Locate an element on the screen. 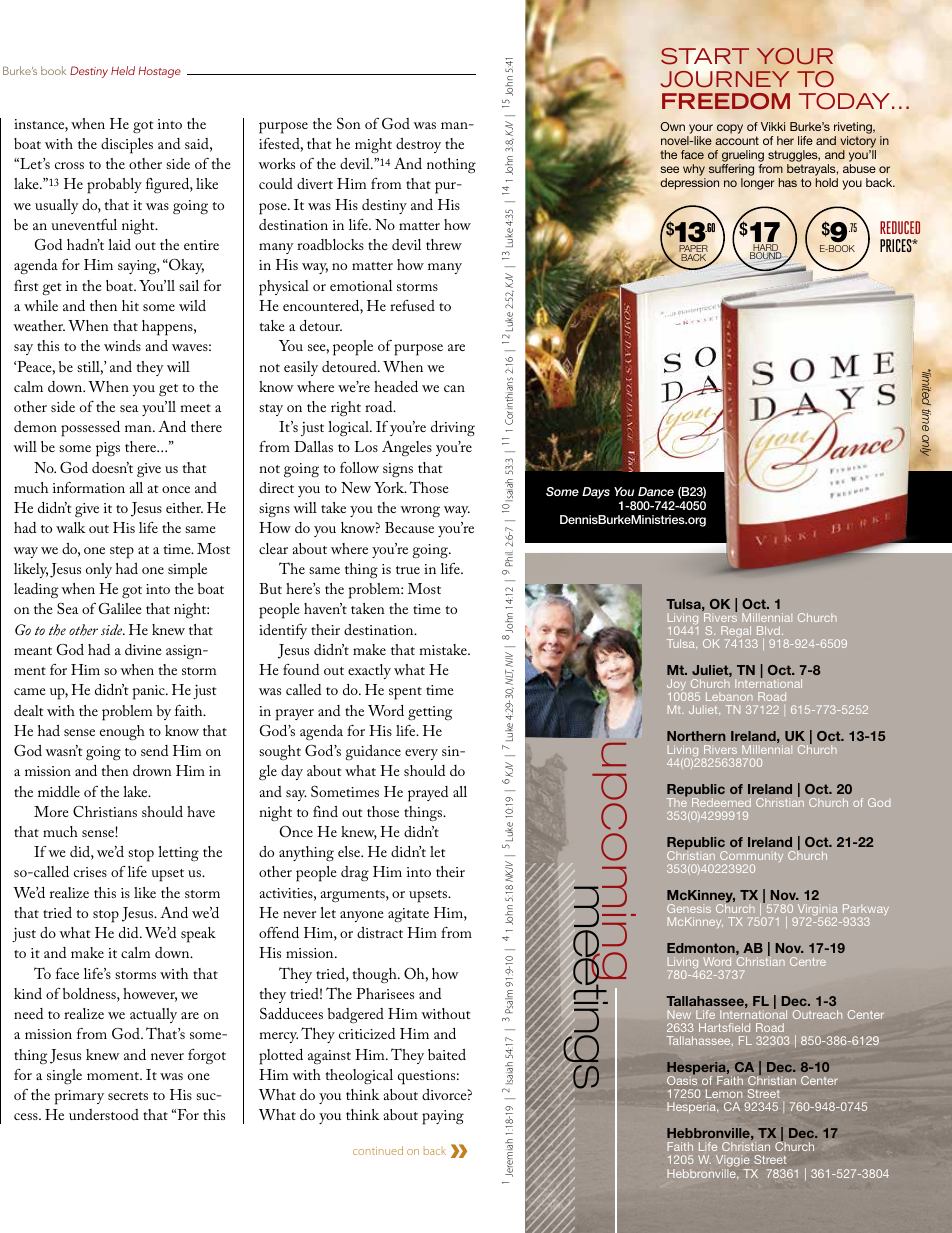 The width and height of the screenshot is (952, 1233). true is located at coordinates (408, 570).
